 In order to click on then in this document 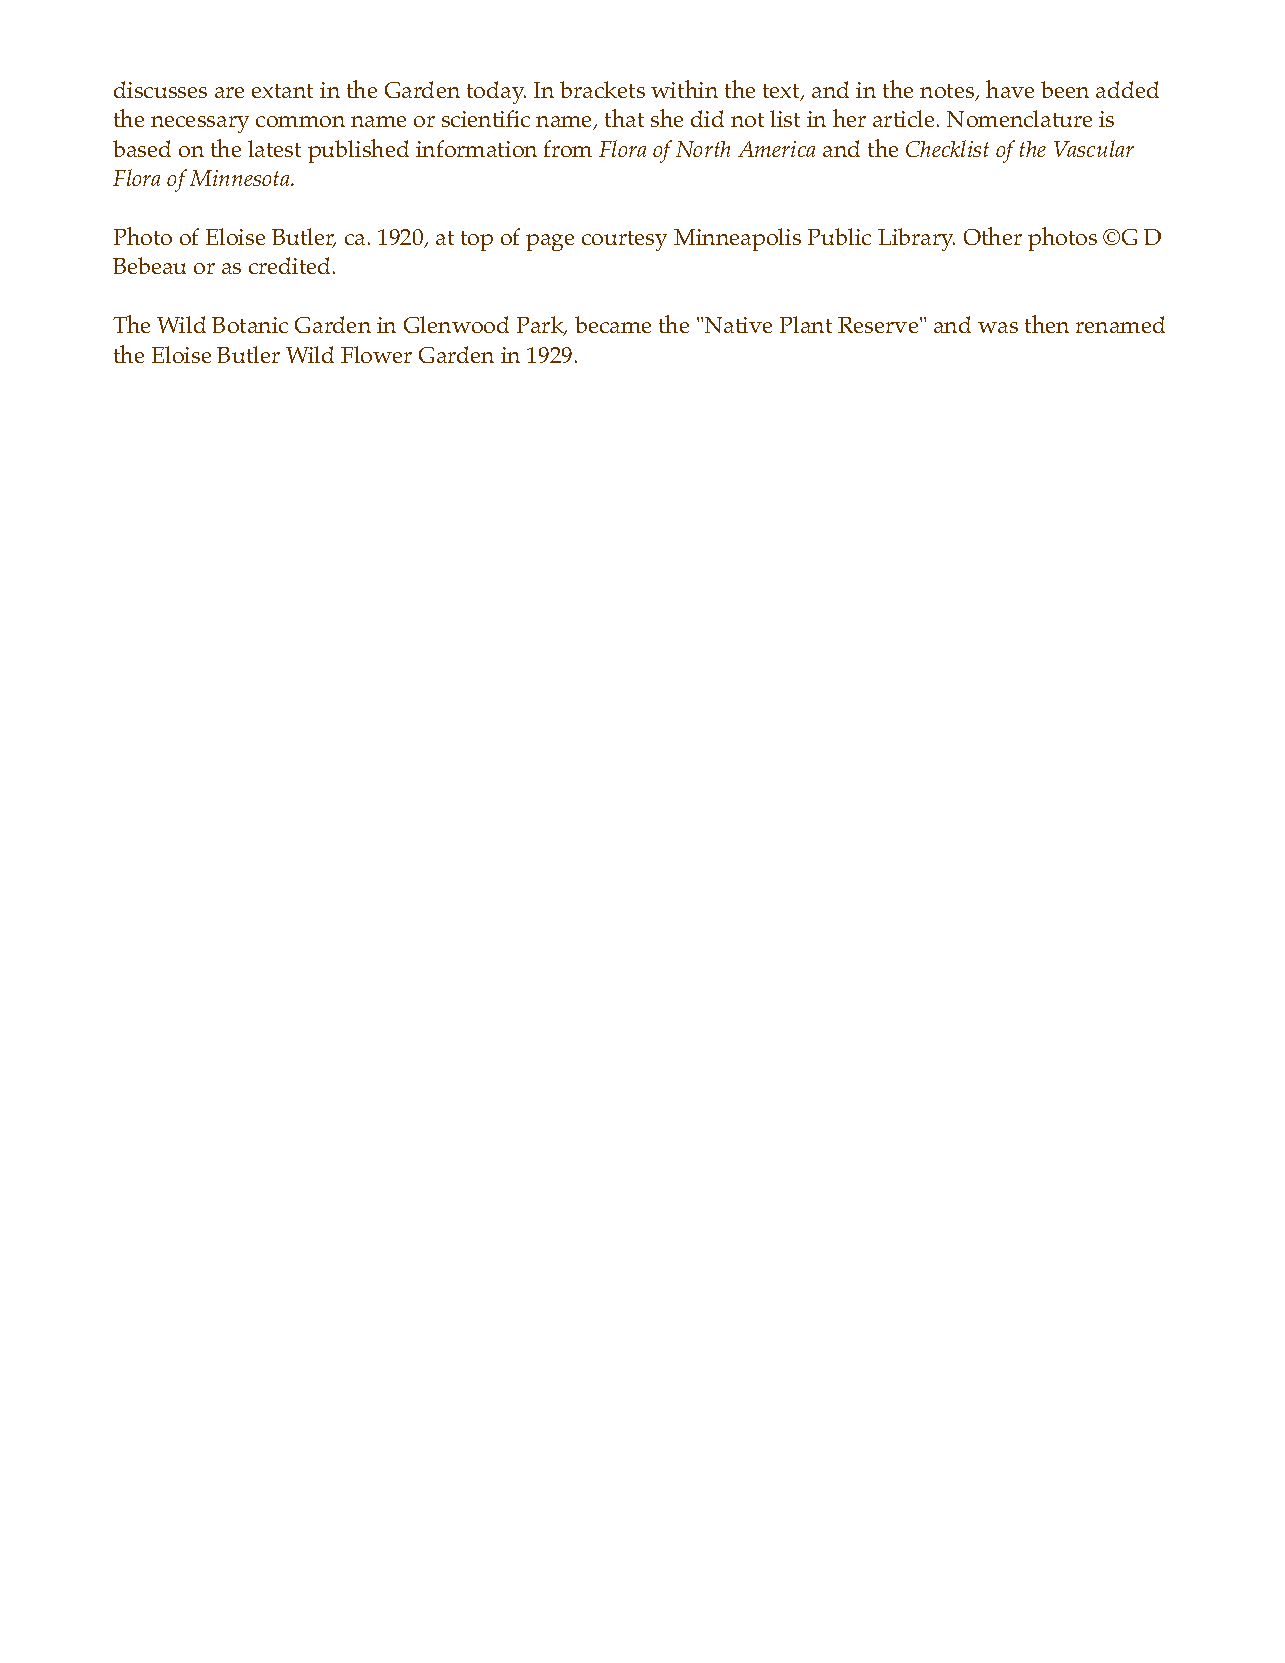, I will do `click(1047, 324)`.
